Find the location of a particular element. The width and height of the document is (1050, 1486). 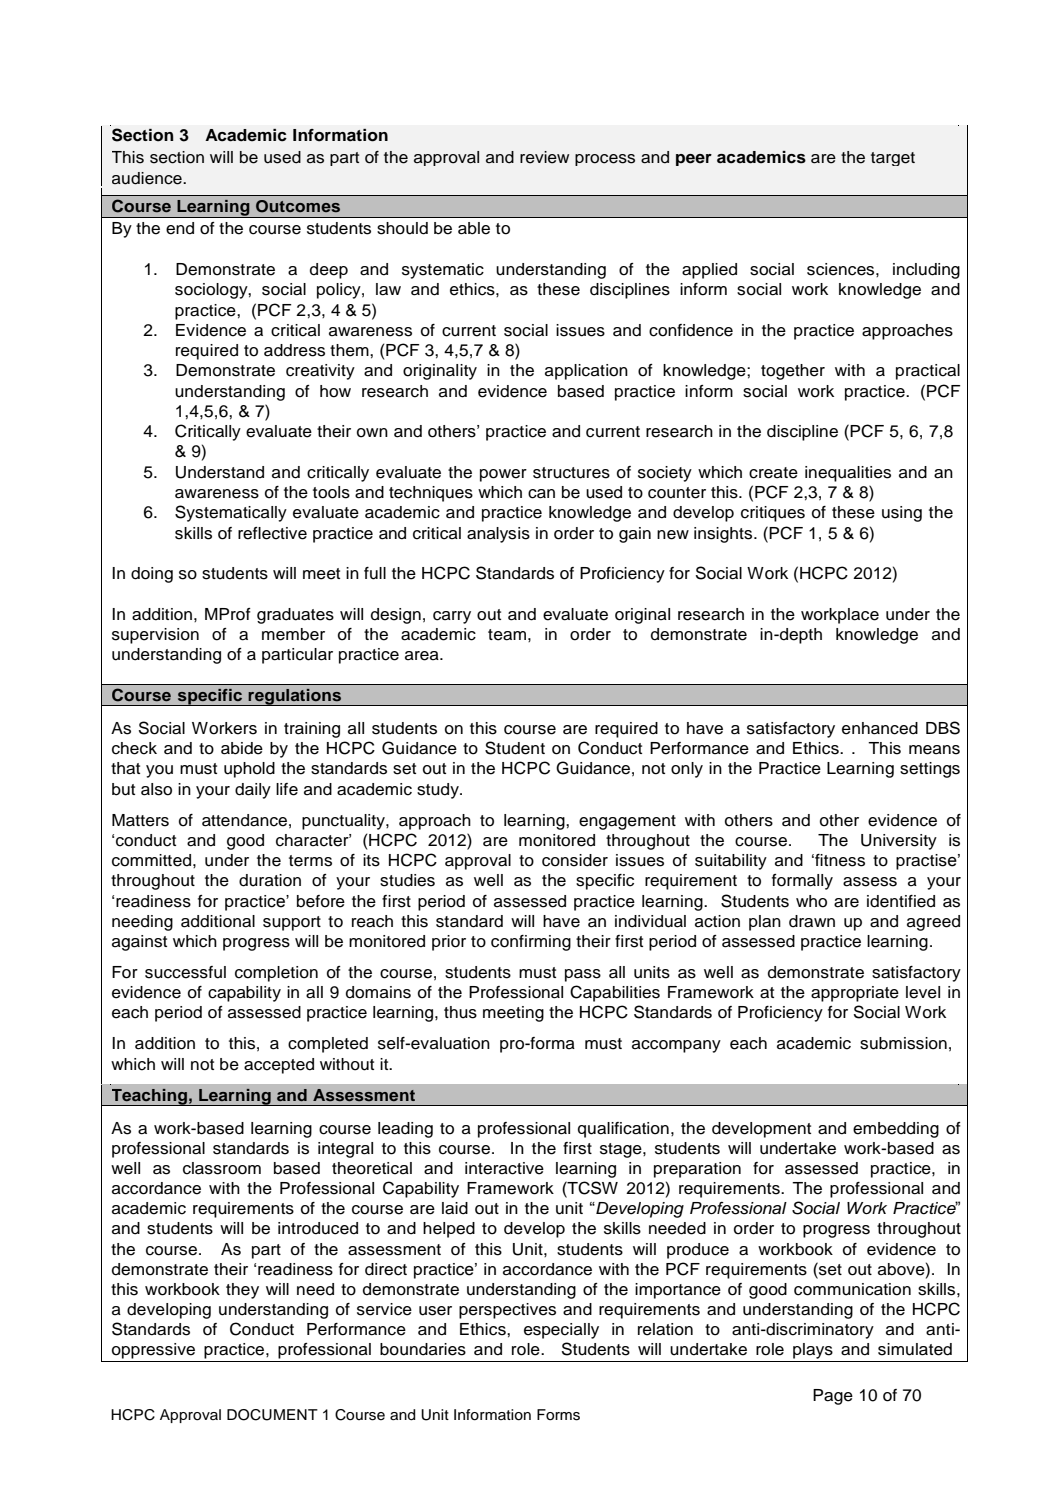

appropriate is located at coordinates (855, 994).
